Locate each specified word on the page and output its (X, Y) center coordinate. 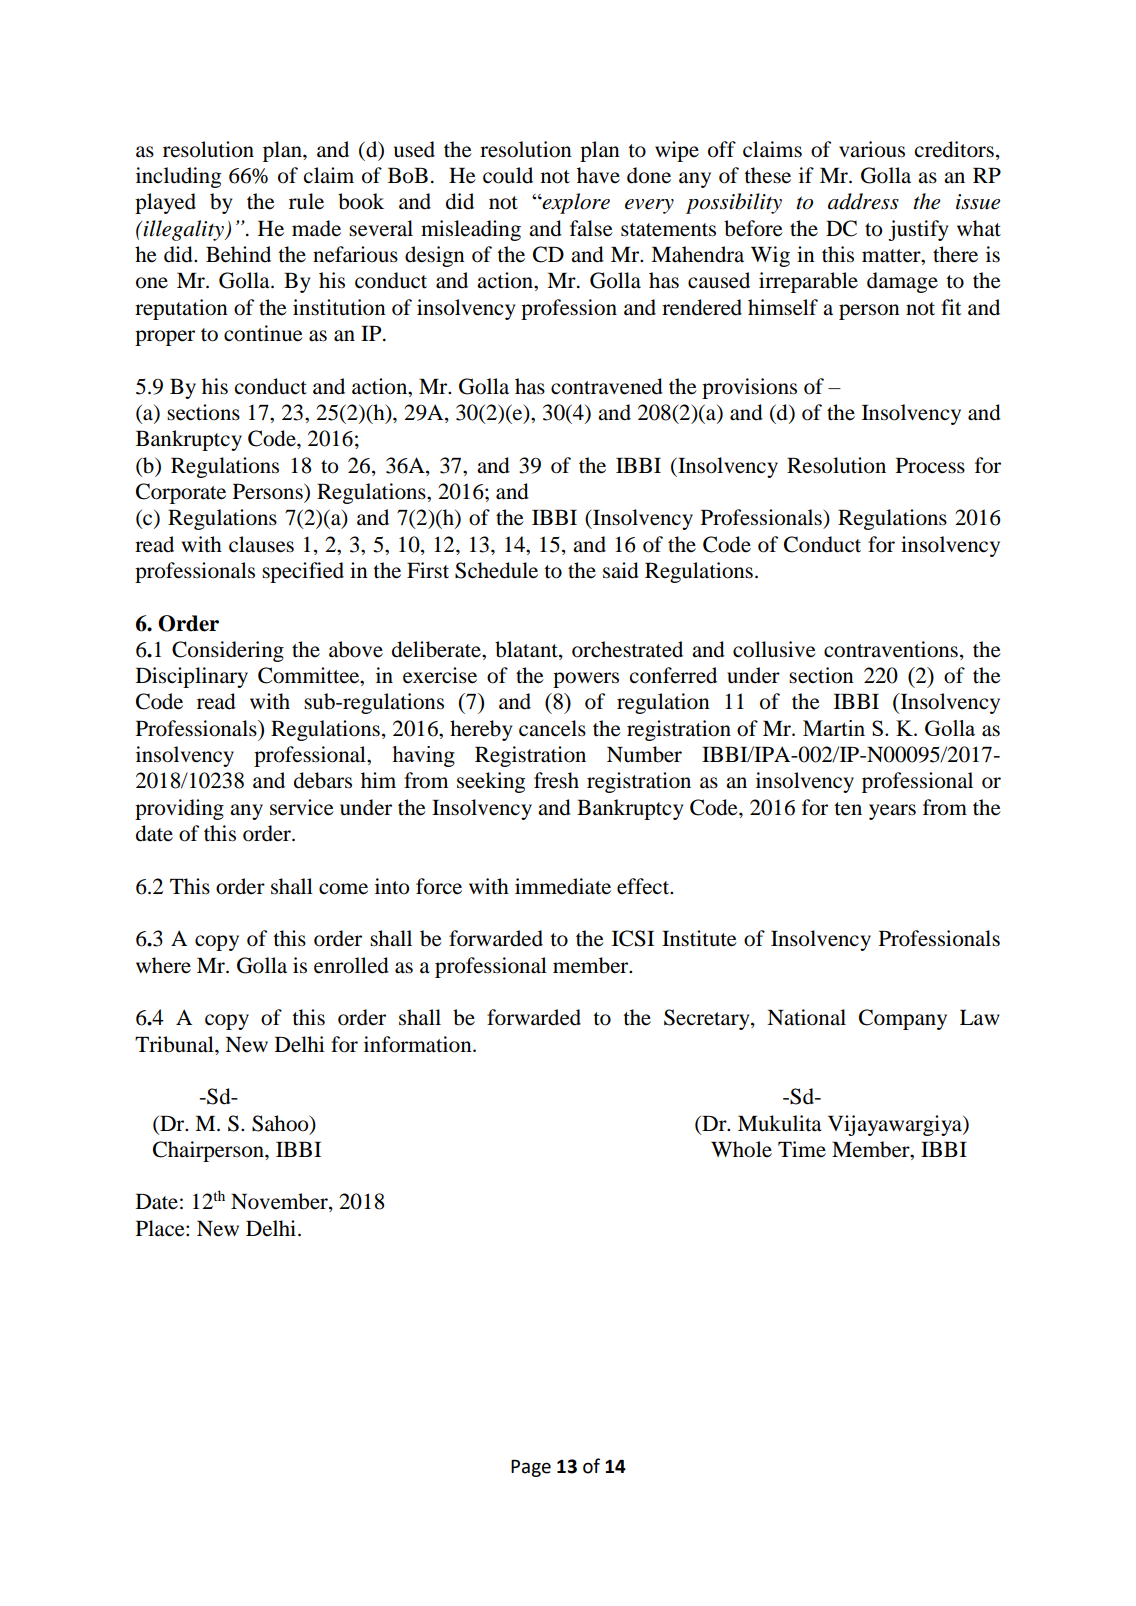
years (892, 812)
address (863, 201)
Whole (741, 1149)
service (302, 807)
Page (531, 1468)
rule (306, 201)
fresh (556, 780)
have (598, 175)
